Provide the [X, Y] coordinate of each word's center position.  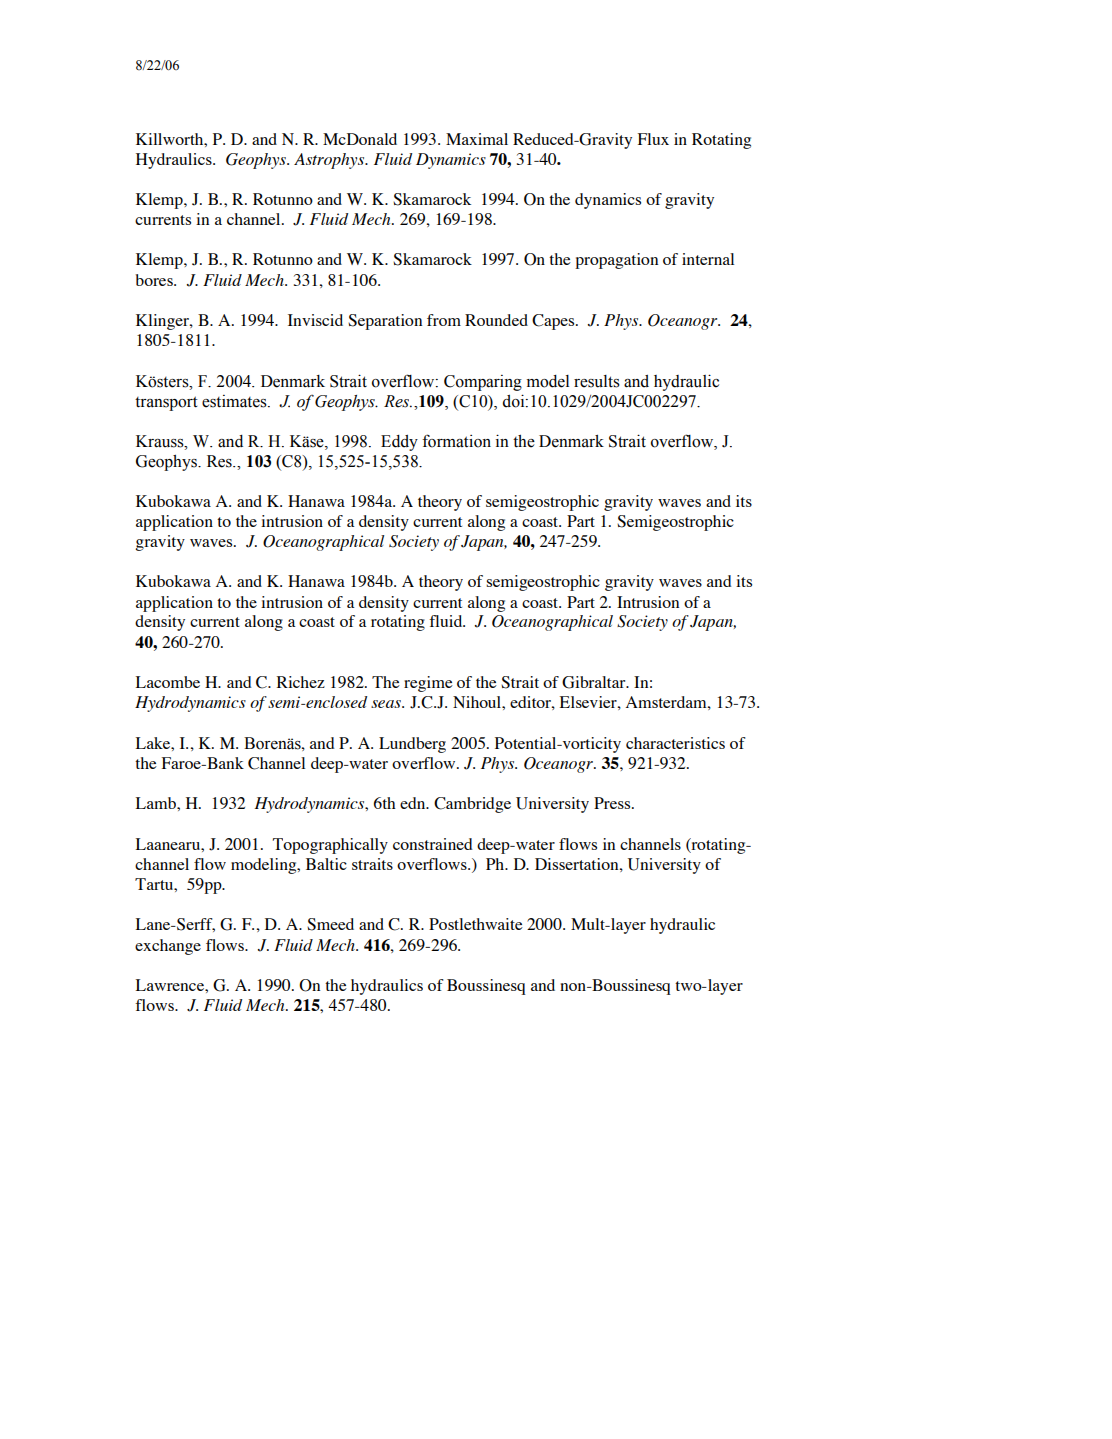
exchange [168, 947]
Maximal [477, 139]
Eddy [399, 443]
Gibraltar [595, 682]
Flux [653, 139]
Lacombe [168, 682]
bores [155, 280]
